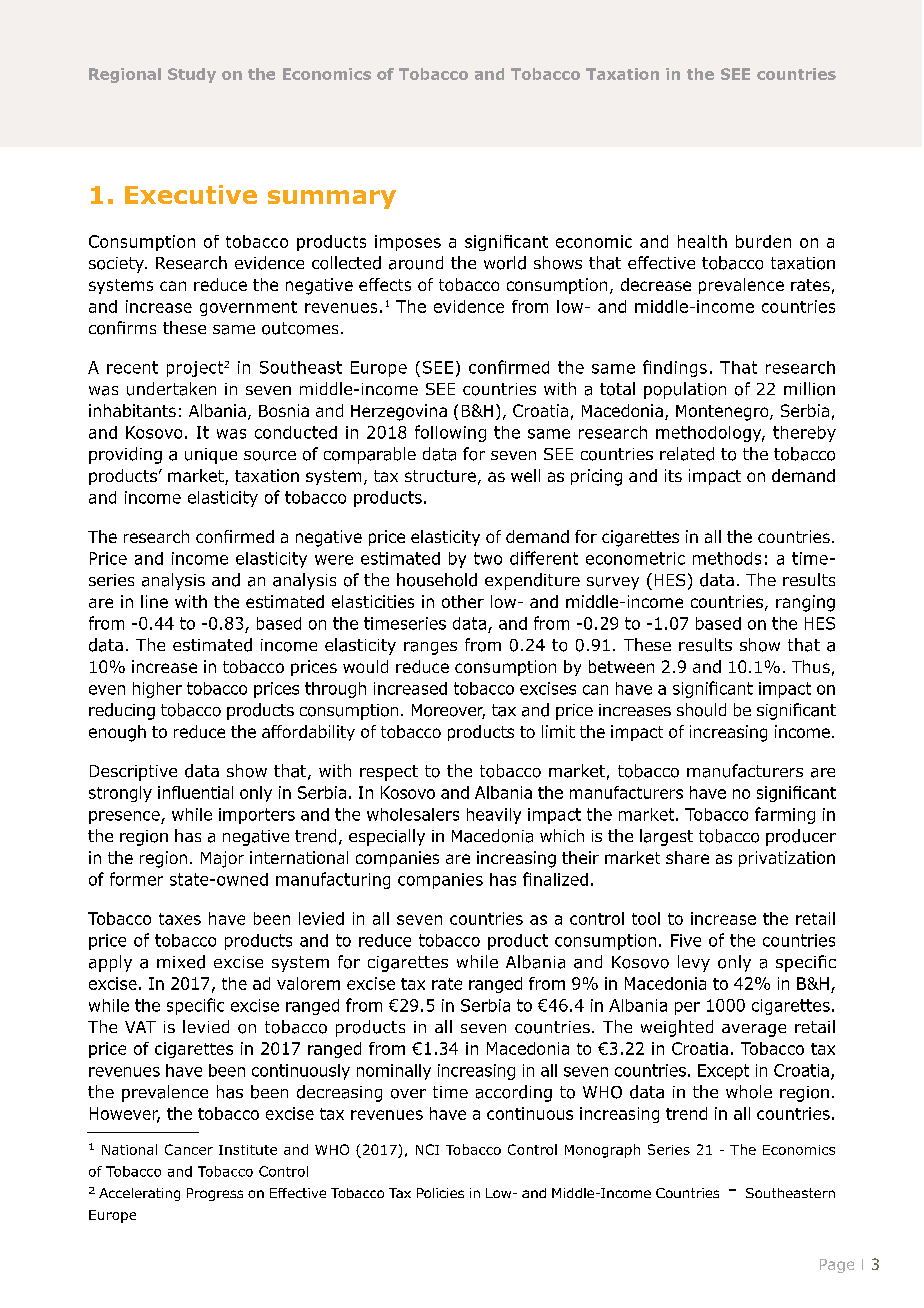 This screenshot has height=1308, width=924. What do you see at coordinates (763, 241) in the screenshot?
I see `burden` at bounding box center [763, 241].
